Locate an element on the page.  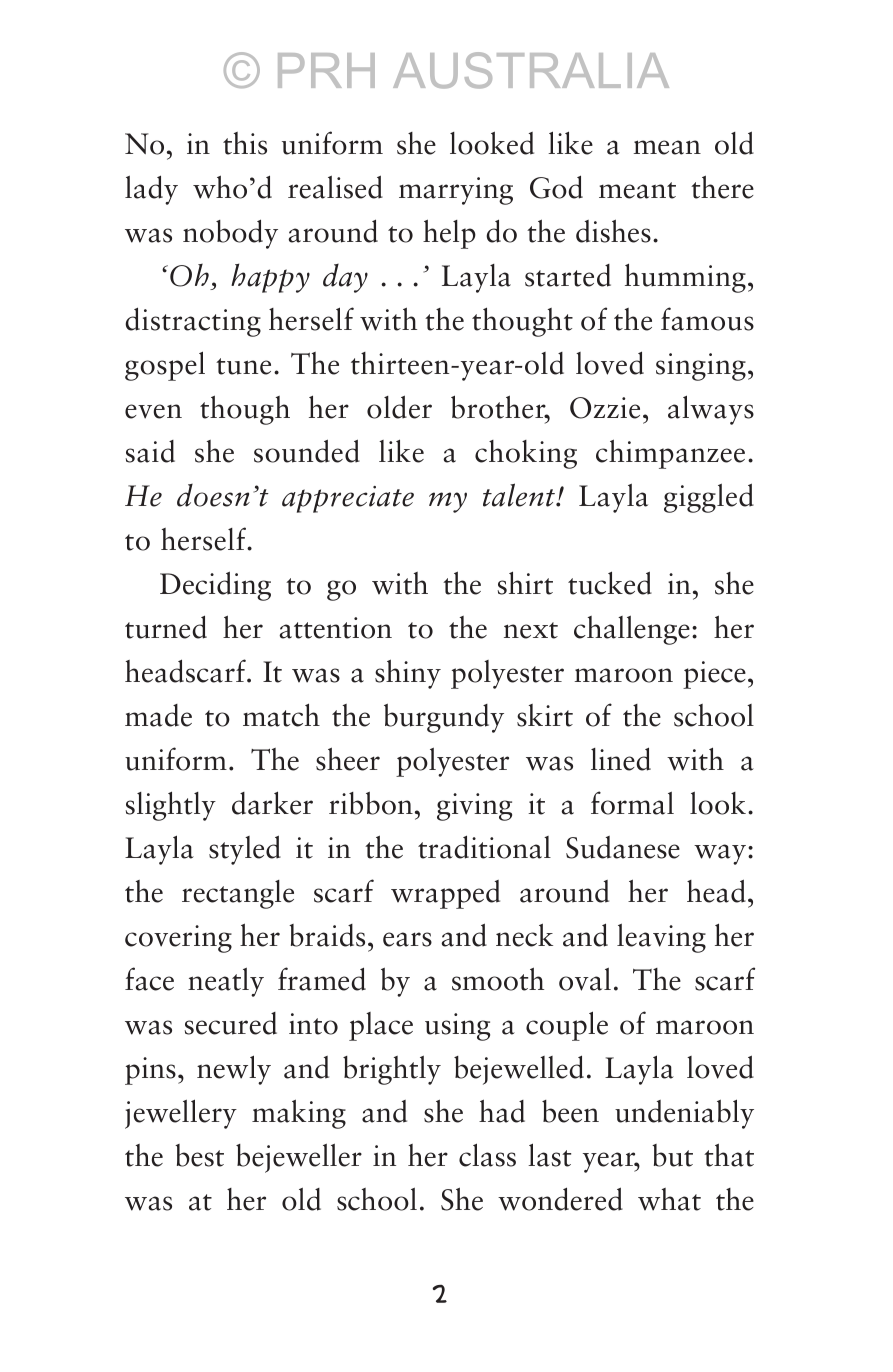
this is located at coordinates (245, 143).
